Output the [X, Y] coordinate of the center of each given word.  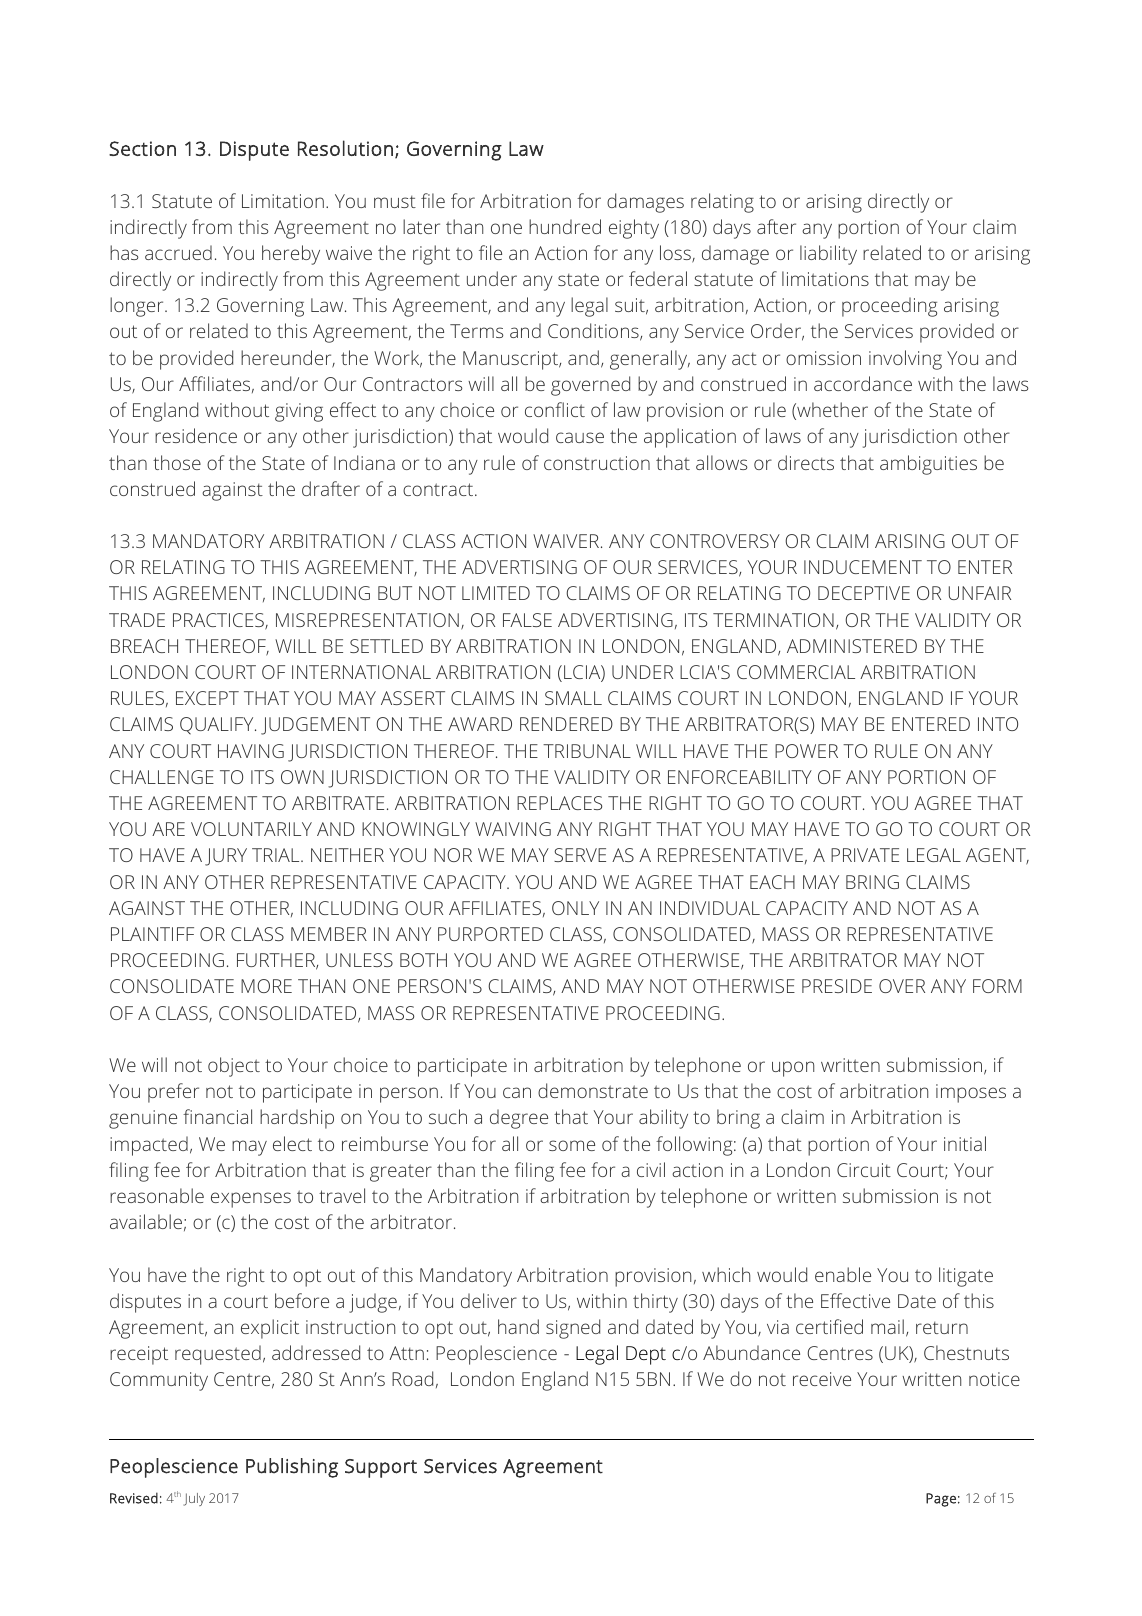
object [234, 1067]
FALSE [527, 620]
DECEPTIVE [864, 593]
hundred [565, 226]
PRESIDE [837, 986]
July [194, 1499]
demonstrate [593, 1090]
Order [777, 332]
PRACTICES [219, 621]
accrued [178, 252]
